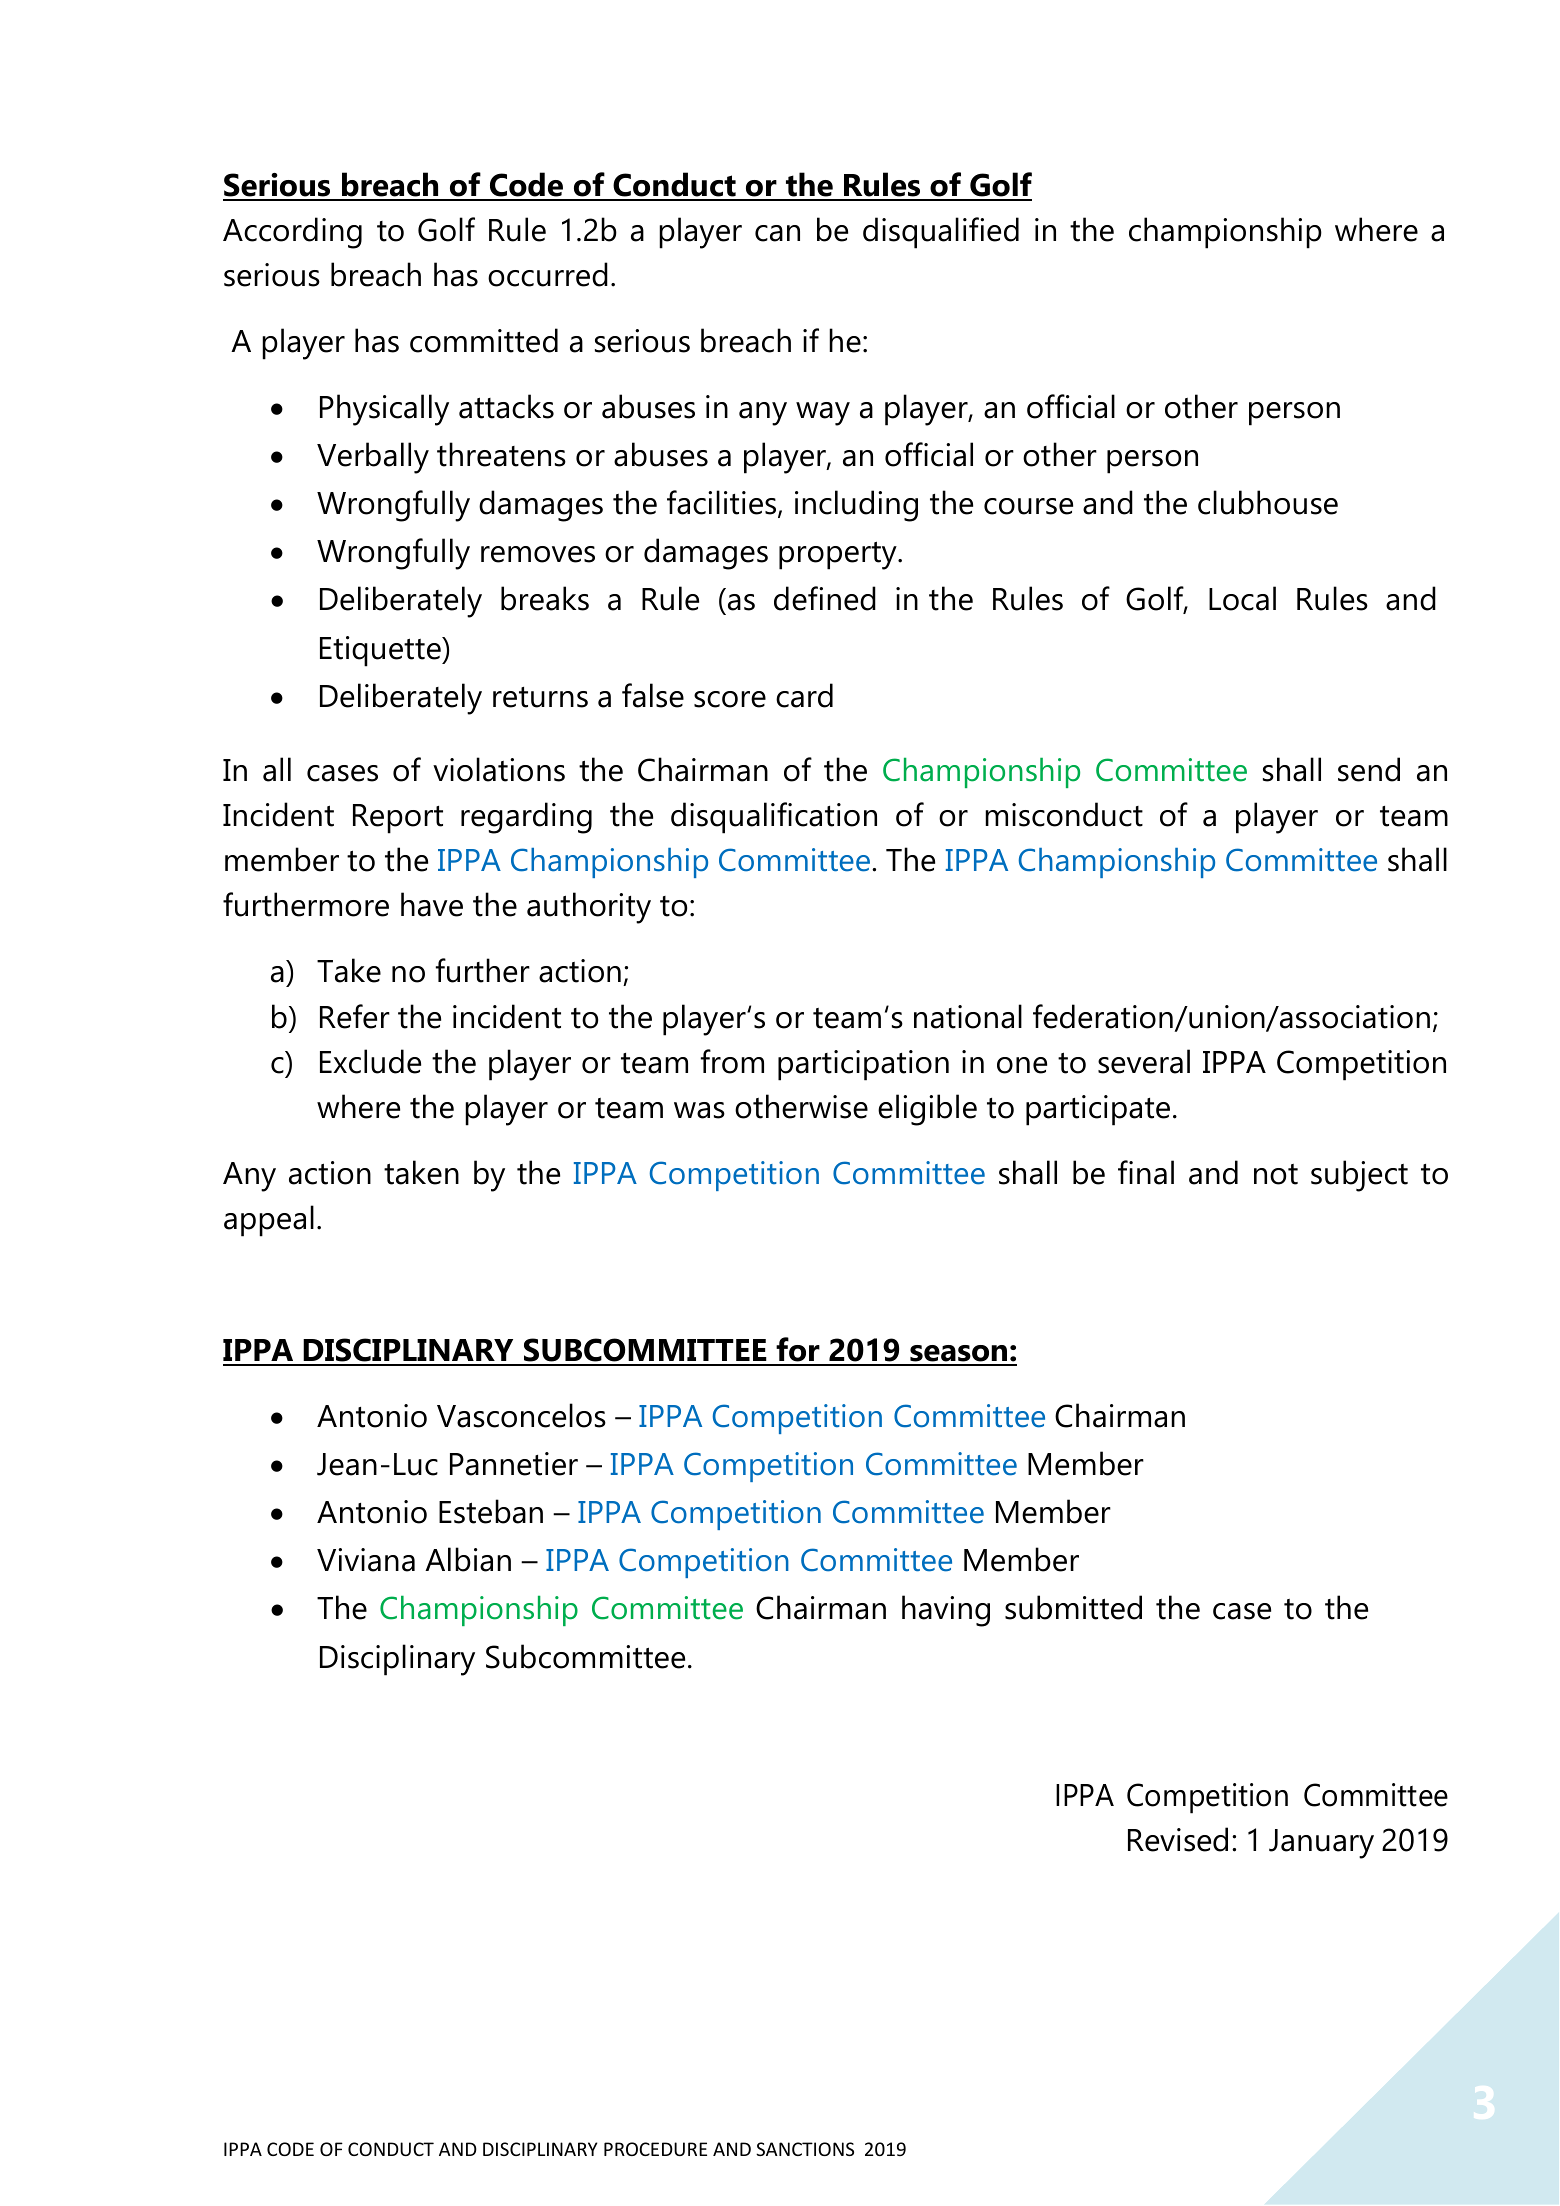 This screenshot has height=2206, width=1560. What do you see at coordinates (946, 1611) in the screenshot?
I see `having` at bounding box center [946, 1611].
